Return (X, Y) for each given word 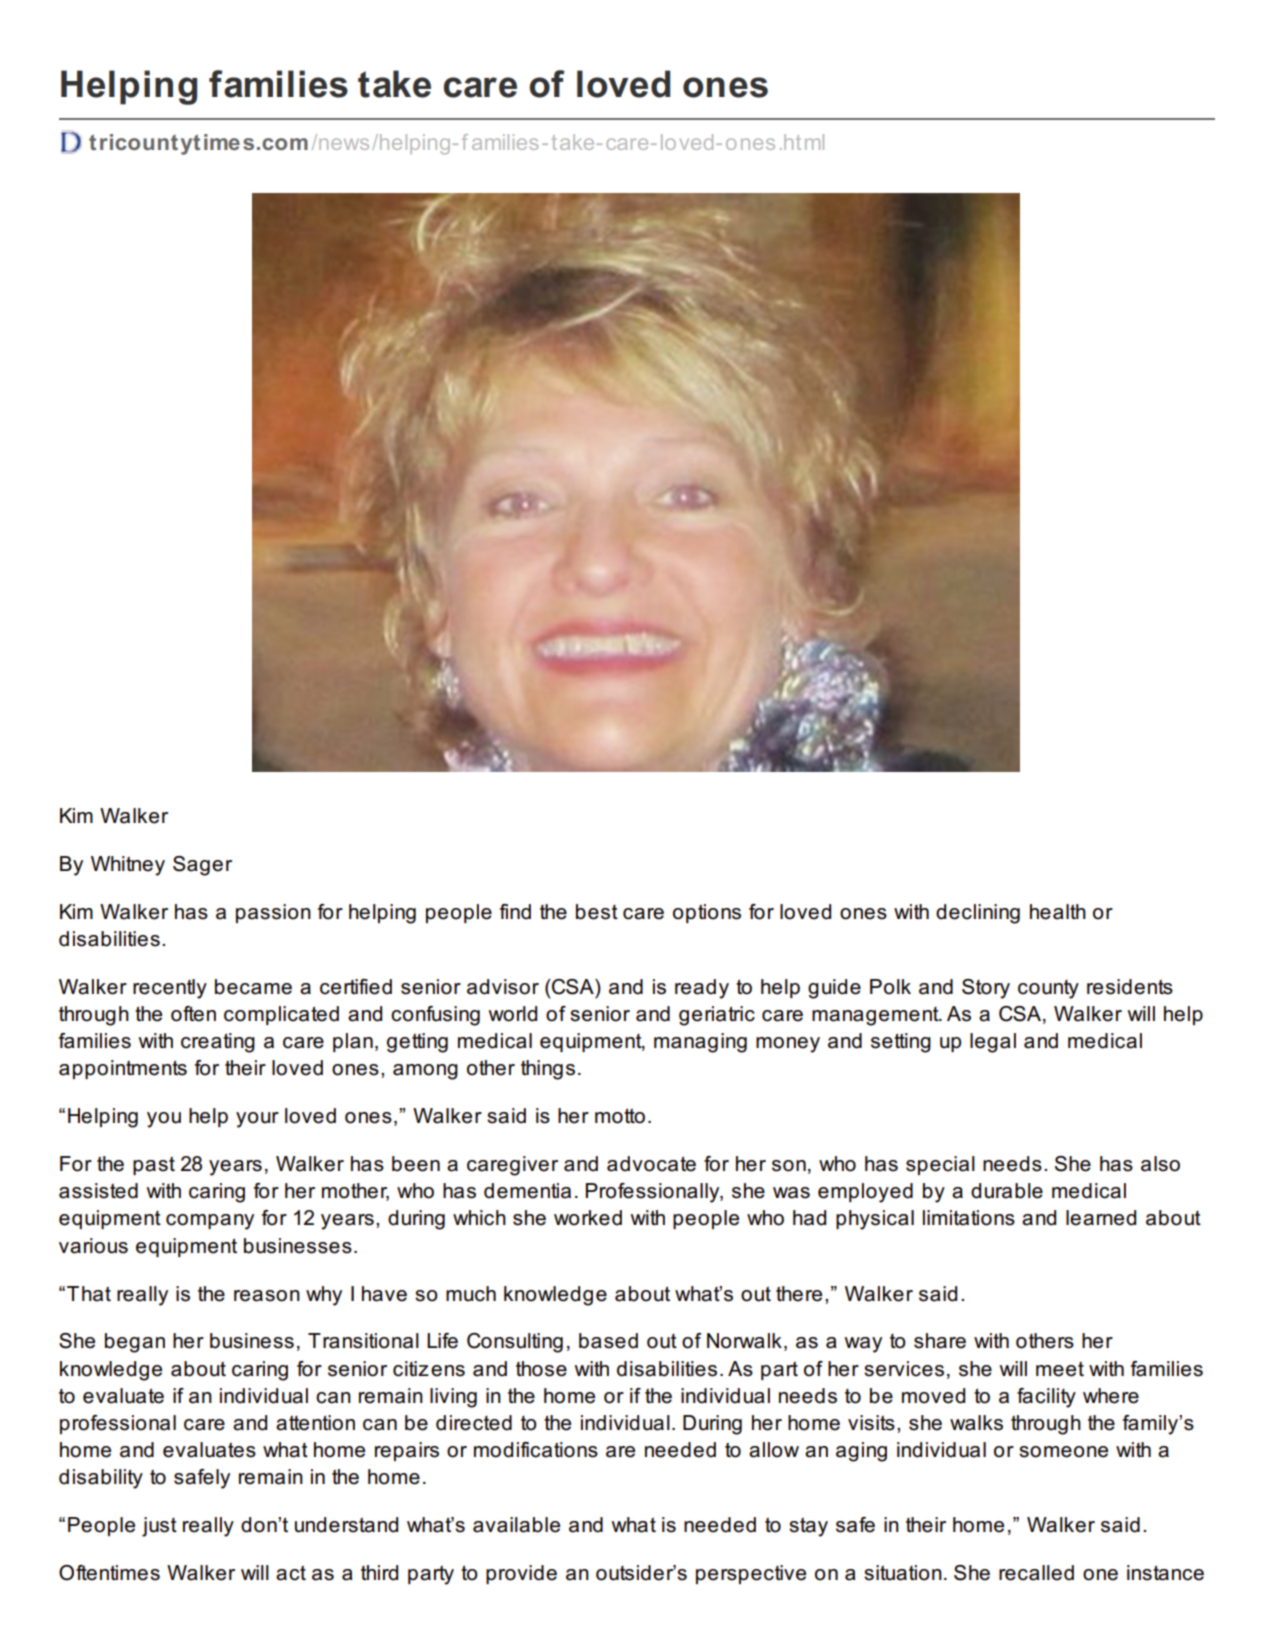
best (597, 912)
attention (315, 1423)
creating (218, 1043)
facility (1046, 1398)
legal (993, 1043)
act (291, 1573)
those (541, 1369)
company (210, 1222)
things (548, 1070)
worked (588, 1218)
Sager (202, 866)
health (1058, 912)
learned (1101, 1218)
